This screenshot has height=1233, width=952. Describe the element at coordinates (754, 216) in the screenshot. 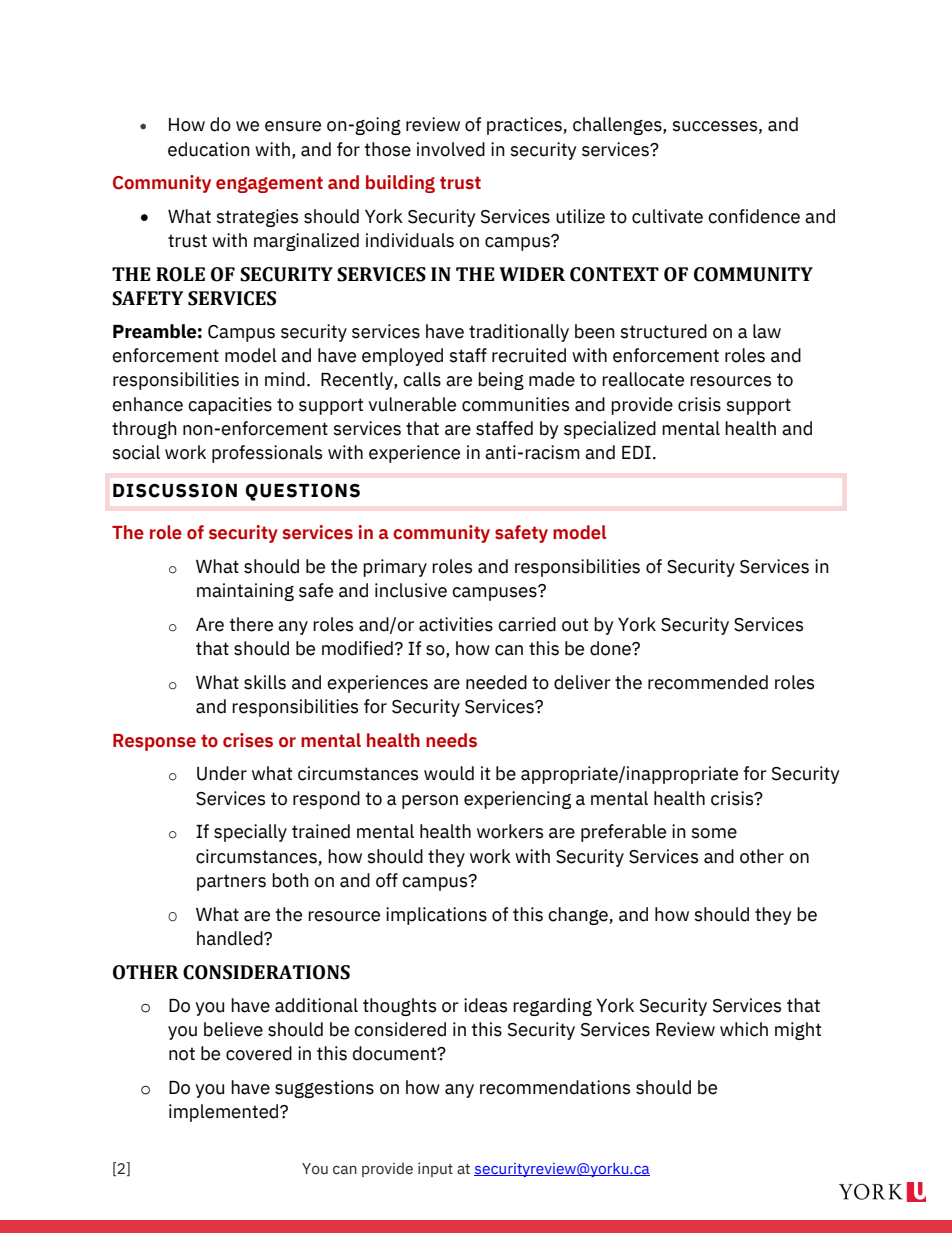

I see `confidence` at that location.
